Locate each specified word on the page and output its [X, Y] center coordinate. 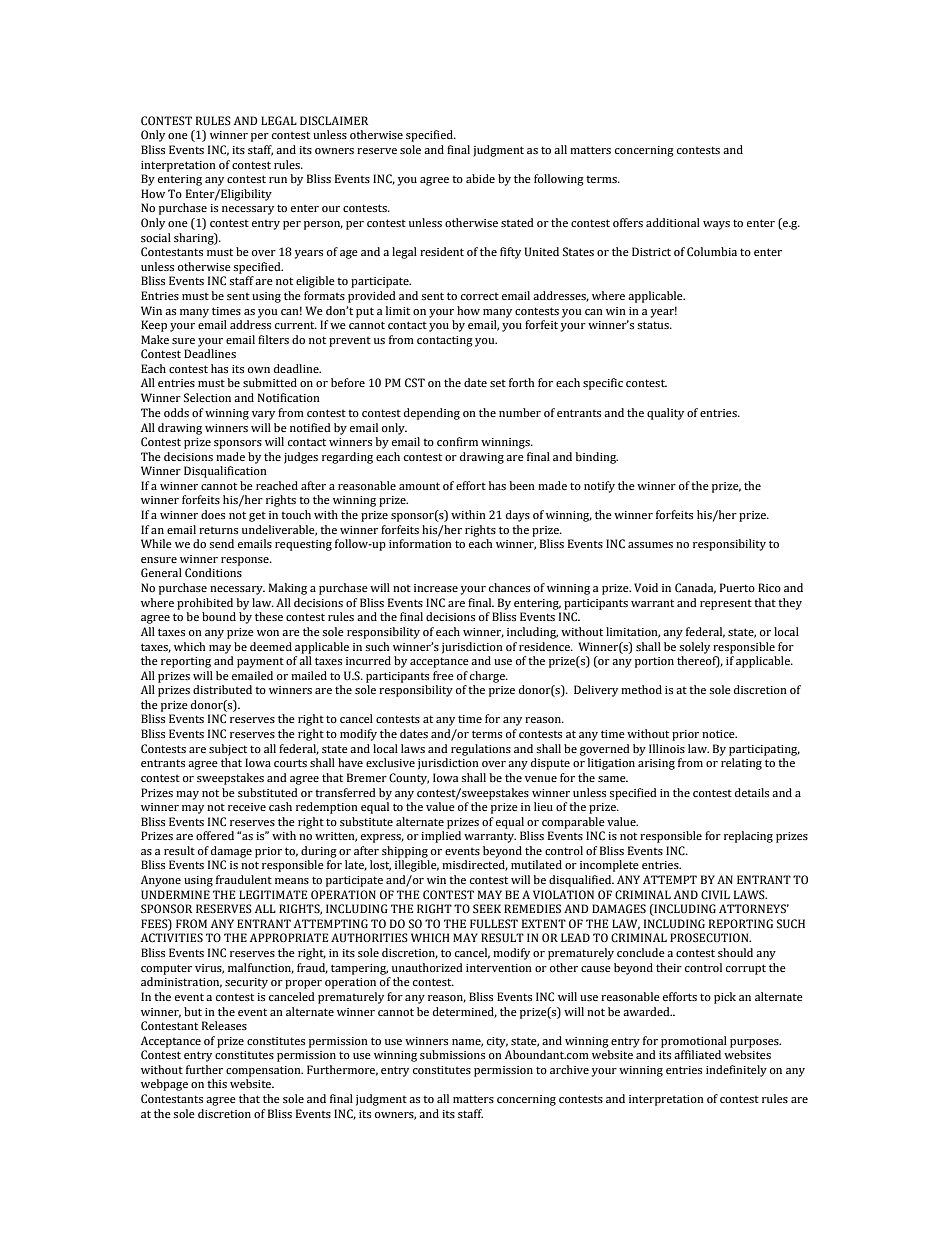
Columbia [712, 252]
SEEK [487, 908]
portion [654, 662]
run [278, 180]
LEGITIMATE [273, 894]
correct [480, 296]
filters [273, 339]
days [518, 516]
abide [480, 178]
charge [488, 677]
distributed [222, 689]
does [213, 514]
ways [716, 225]
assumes [650, 545]
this [217, 1083]
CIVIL [715, 894]
